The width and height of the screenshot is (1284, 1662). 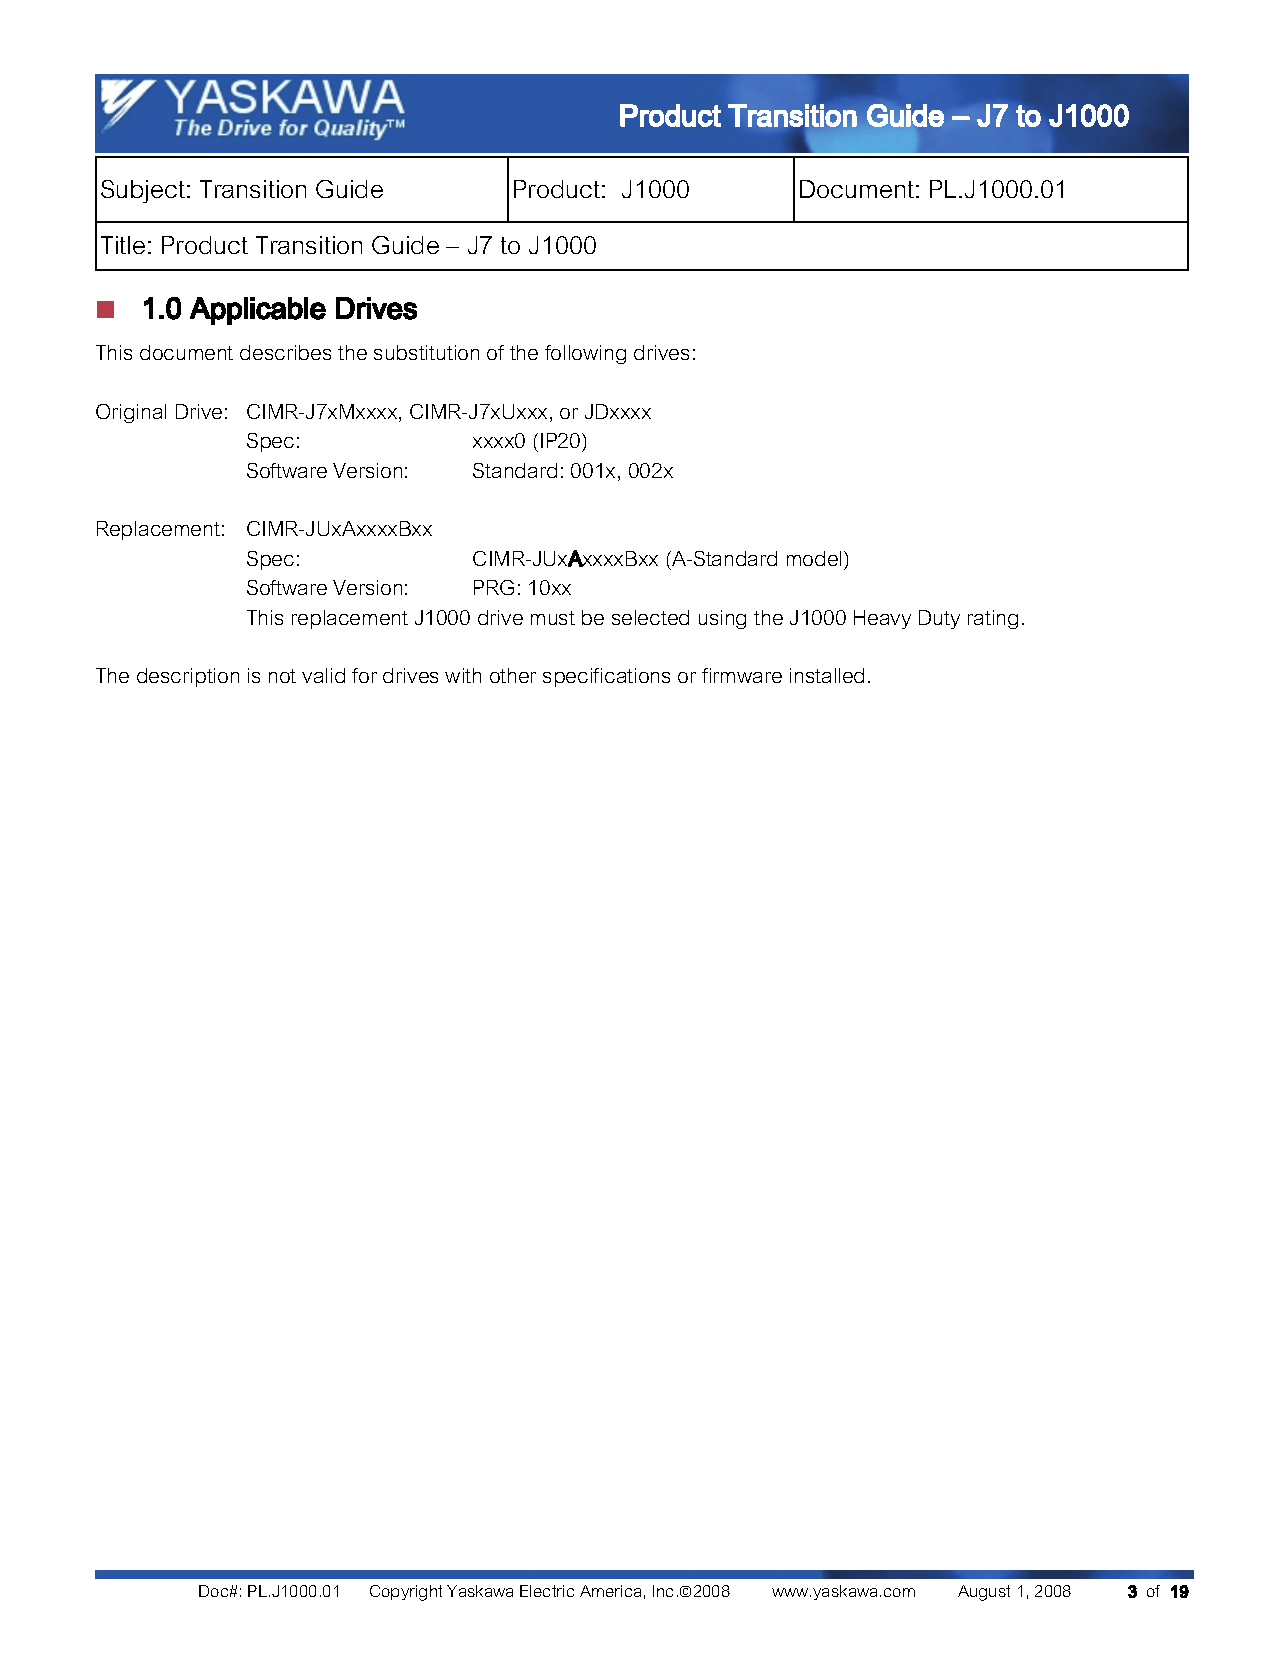 I want to click on Applicable, so click(x=258, y=311).
